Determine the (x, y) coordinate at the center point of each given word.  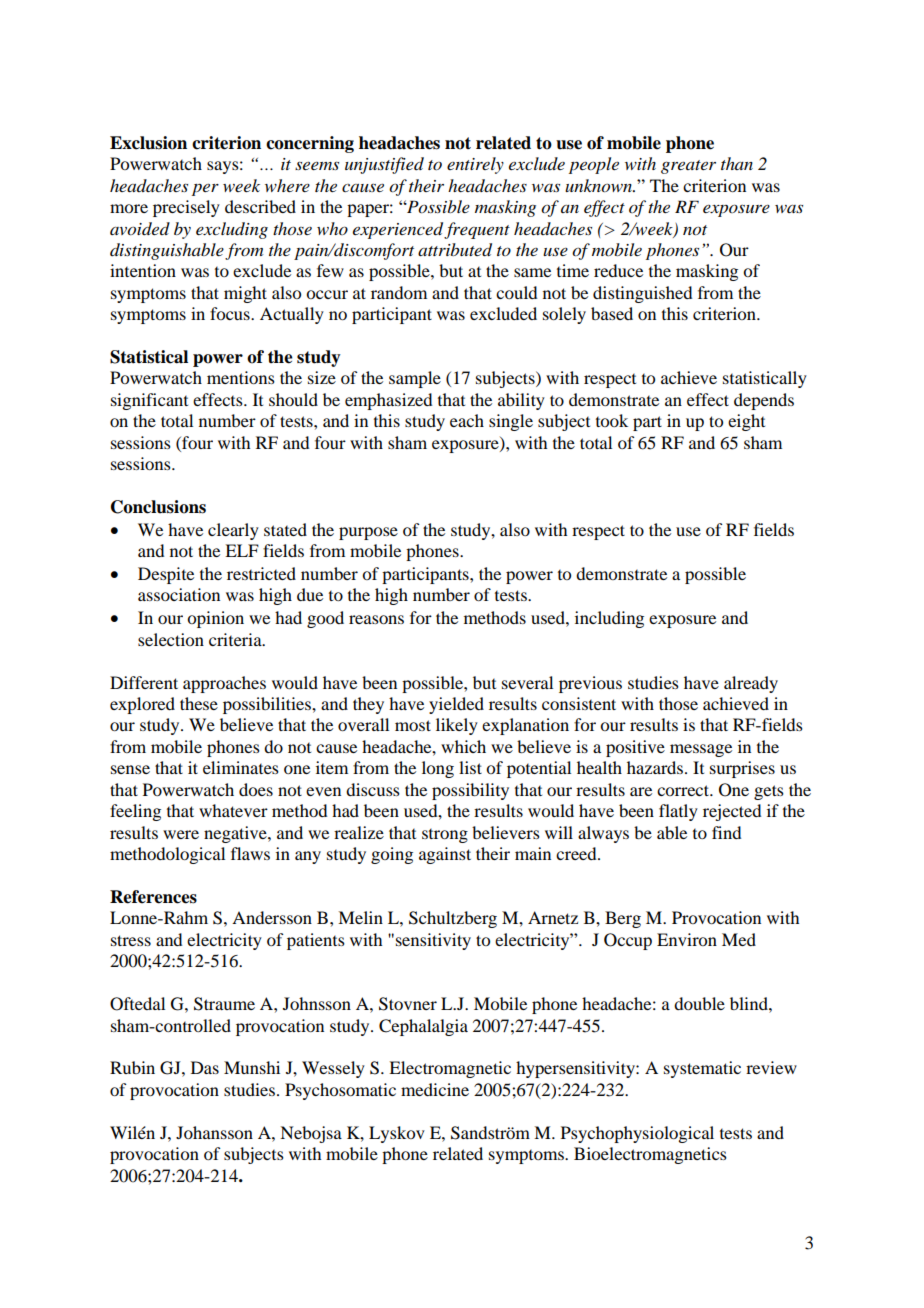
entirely (475, 165)
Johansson (214, 1132)
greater (688, 167)
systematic (702, 1069)
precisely (186, 208)
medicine (435, 1089)
